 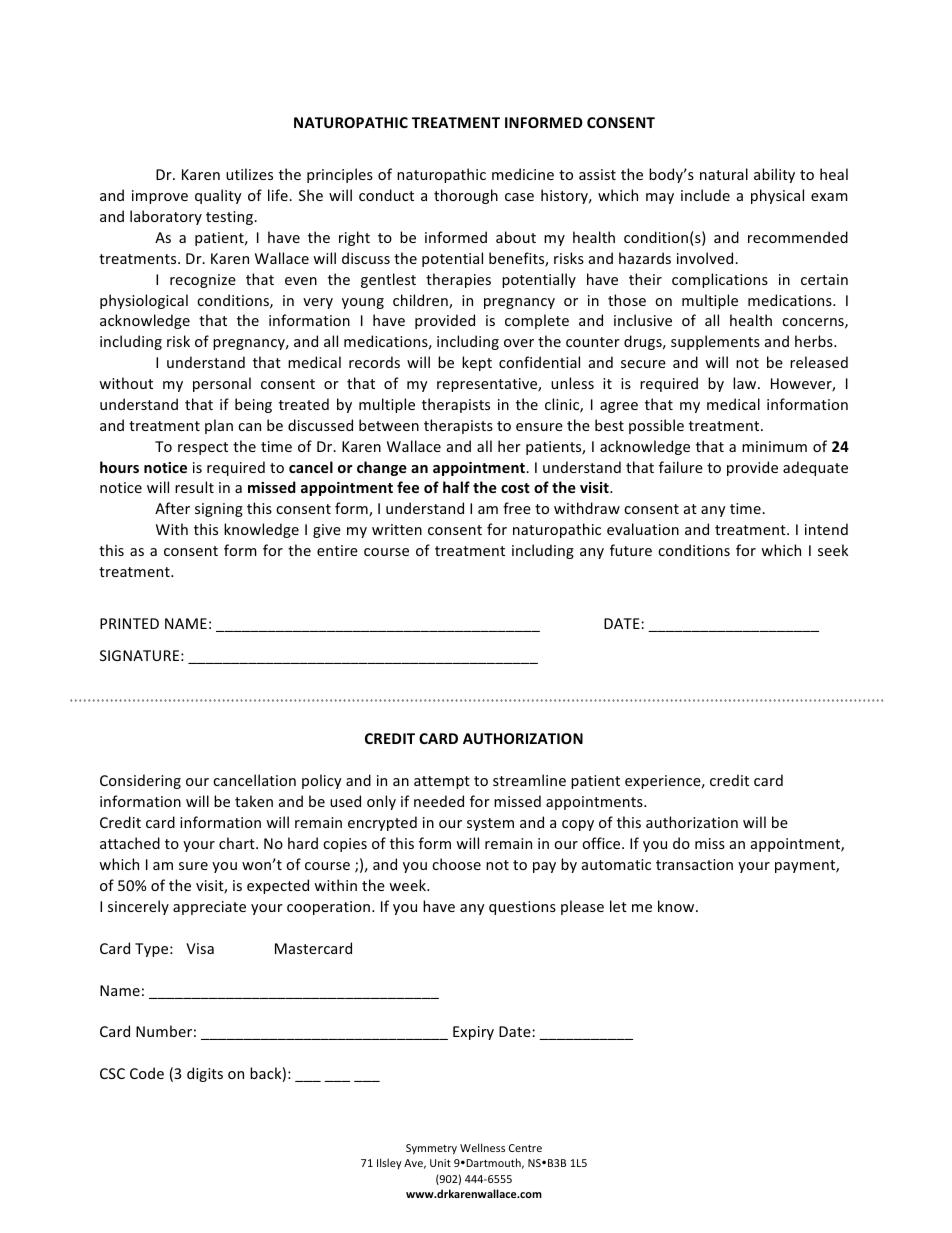 What do you see at coordinates (694, 864) in the document?
I see `transaction` at bounding box center [694, 864].
